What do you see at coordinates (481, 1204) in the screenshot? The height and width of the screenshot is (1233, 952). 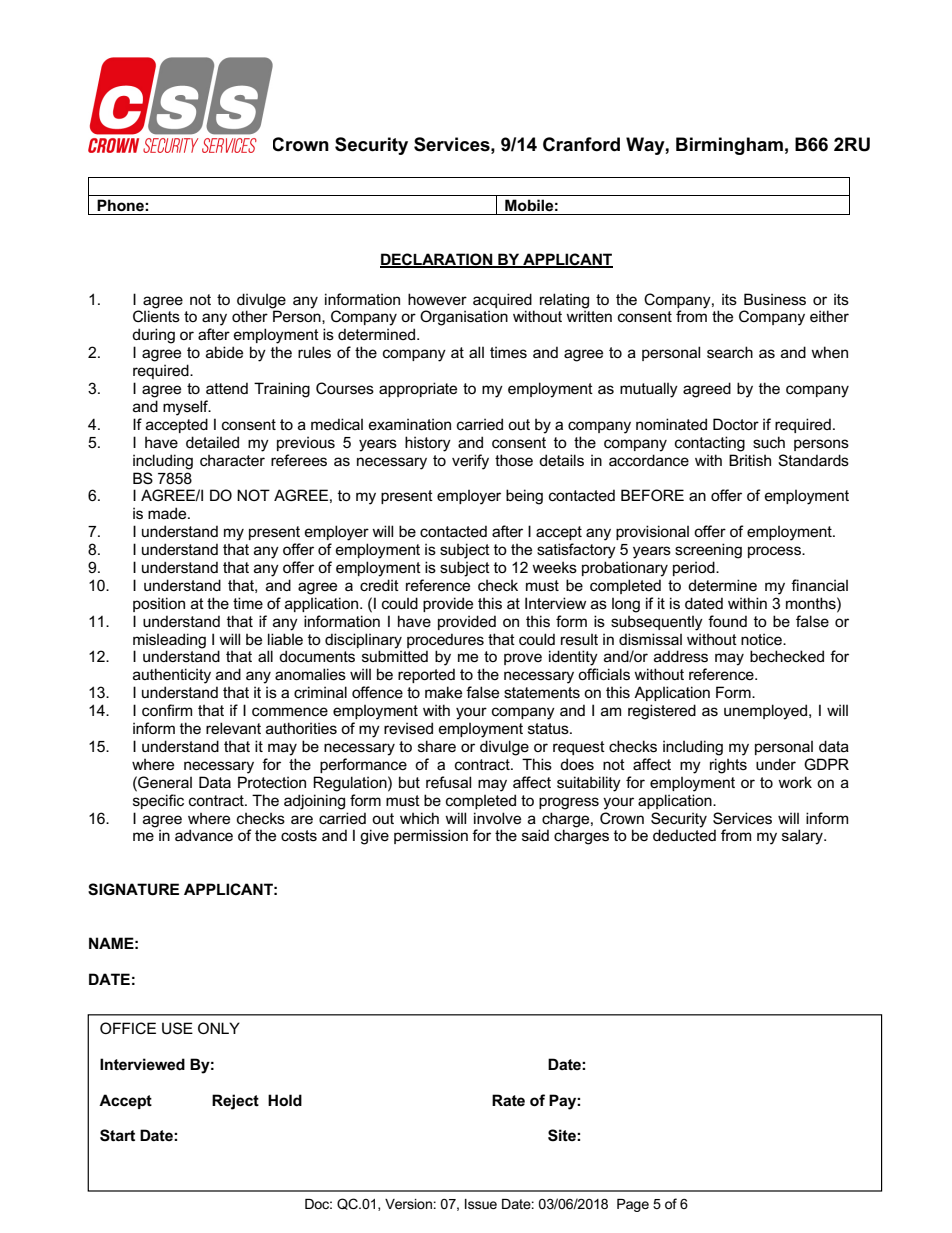 I see `Issue` at bounding box center [481, 1204].
